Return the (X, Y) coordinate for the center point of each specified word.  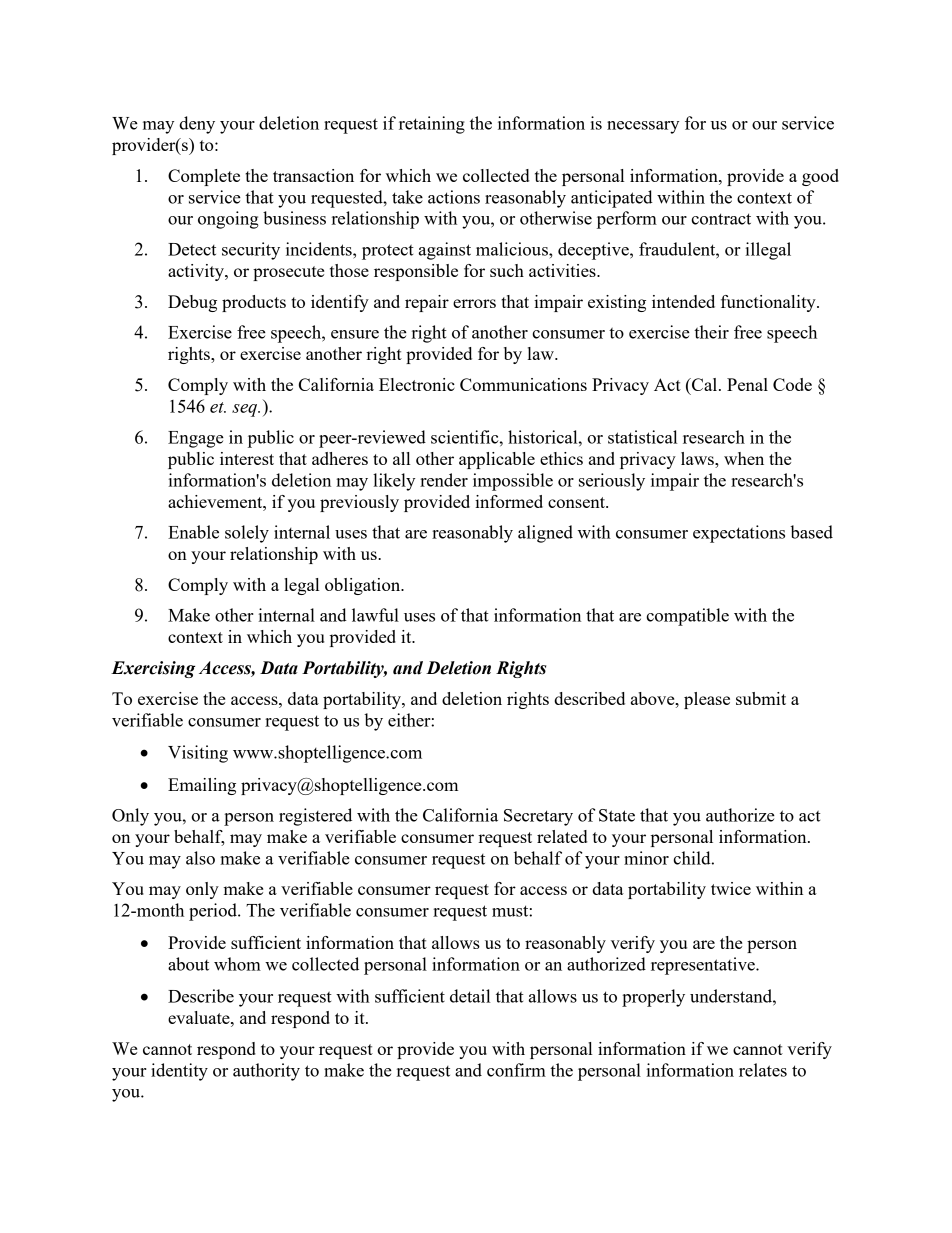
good (820, 177)
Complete (204, 177)
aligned (545, 534)
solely (247, 534)
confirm (516, 1070)
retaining (432, 125)
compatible (687, 617)
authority (266, 1072)
